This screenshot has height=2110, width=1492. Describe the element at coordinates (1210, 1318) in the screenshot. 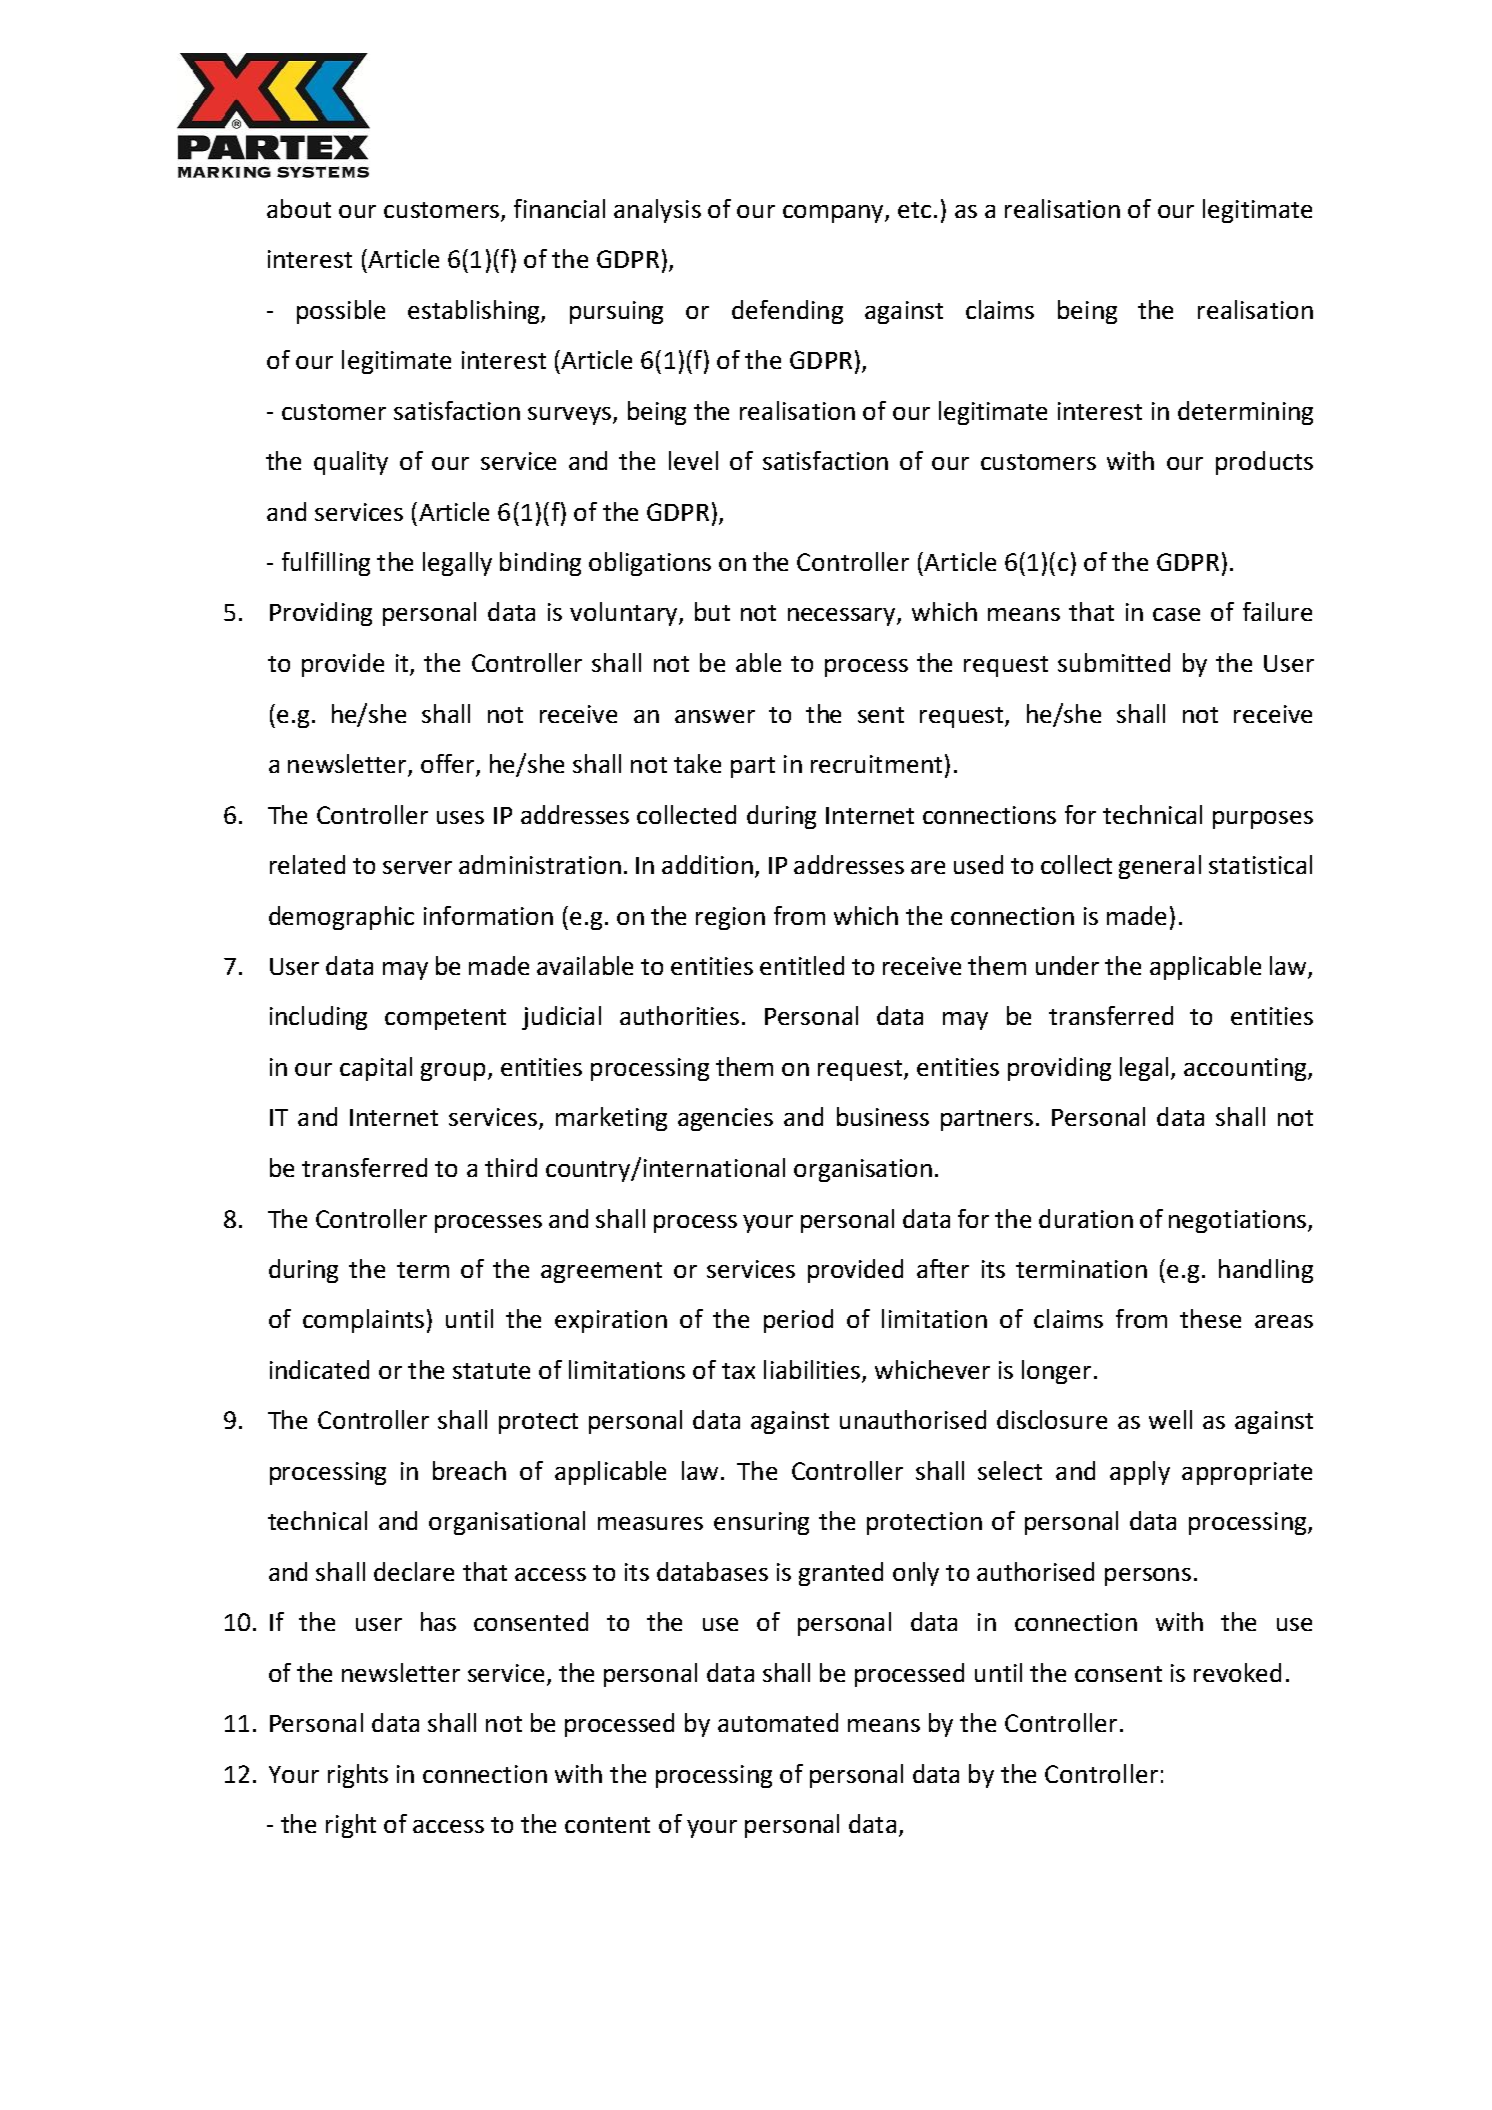

I see `these` at that location.
